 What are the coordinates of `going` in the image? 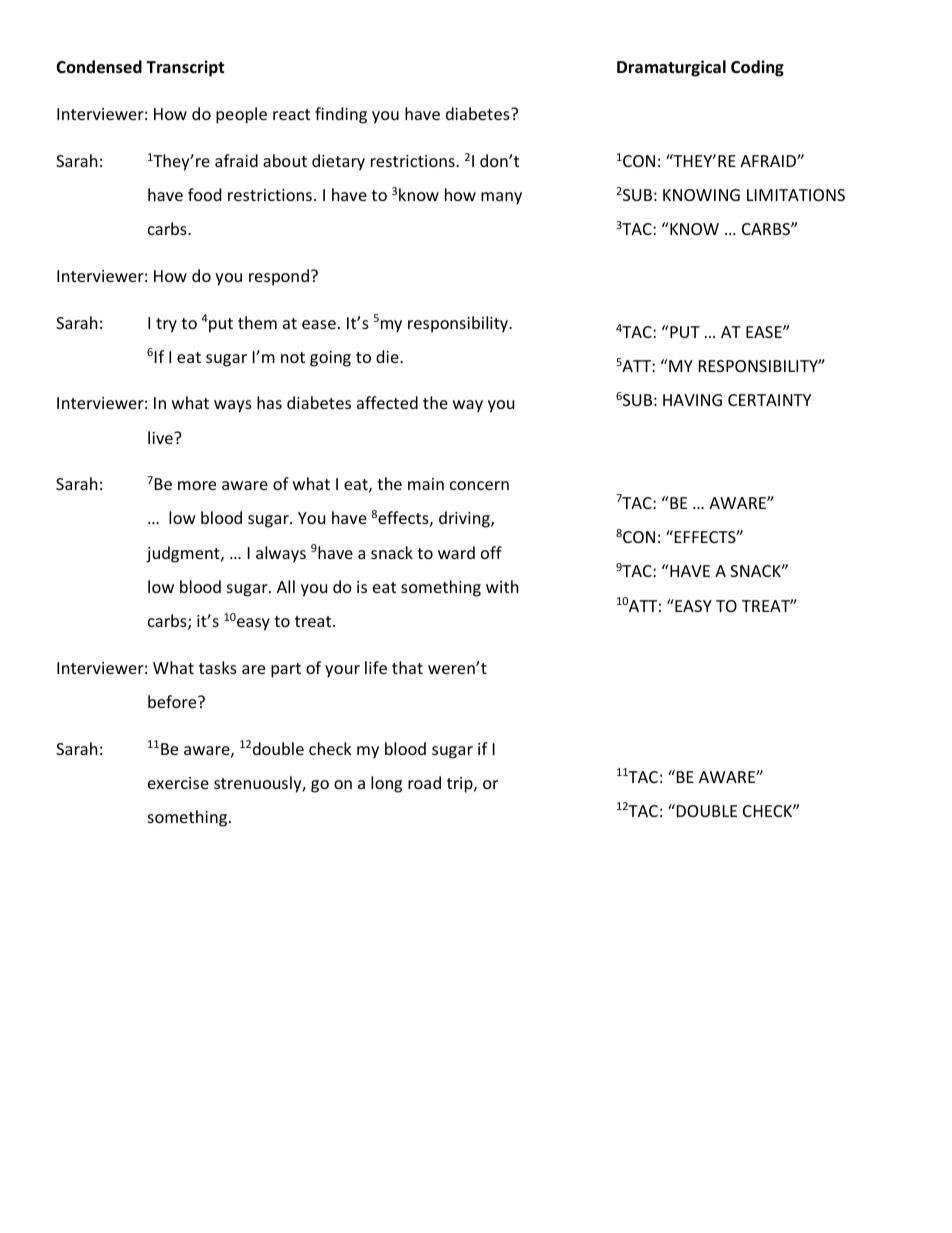 It's located at (330, 359).
